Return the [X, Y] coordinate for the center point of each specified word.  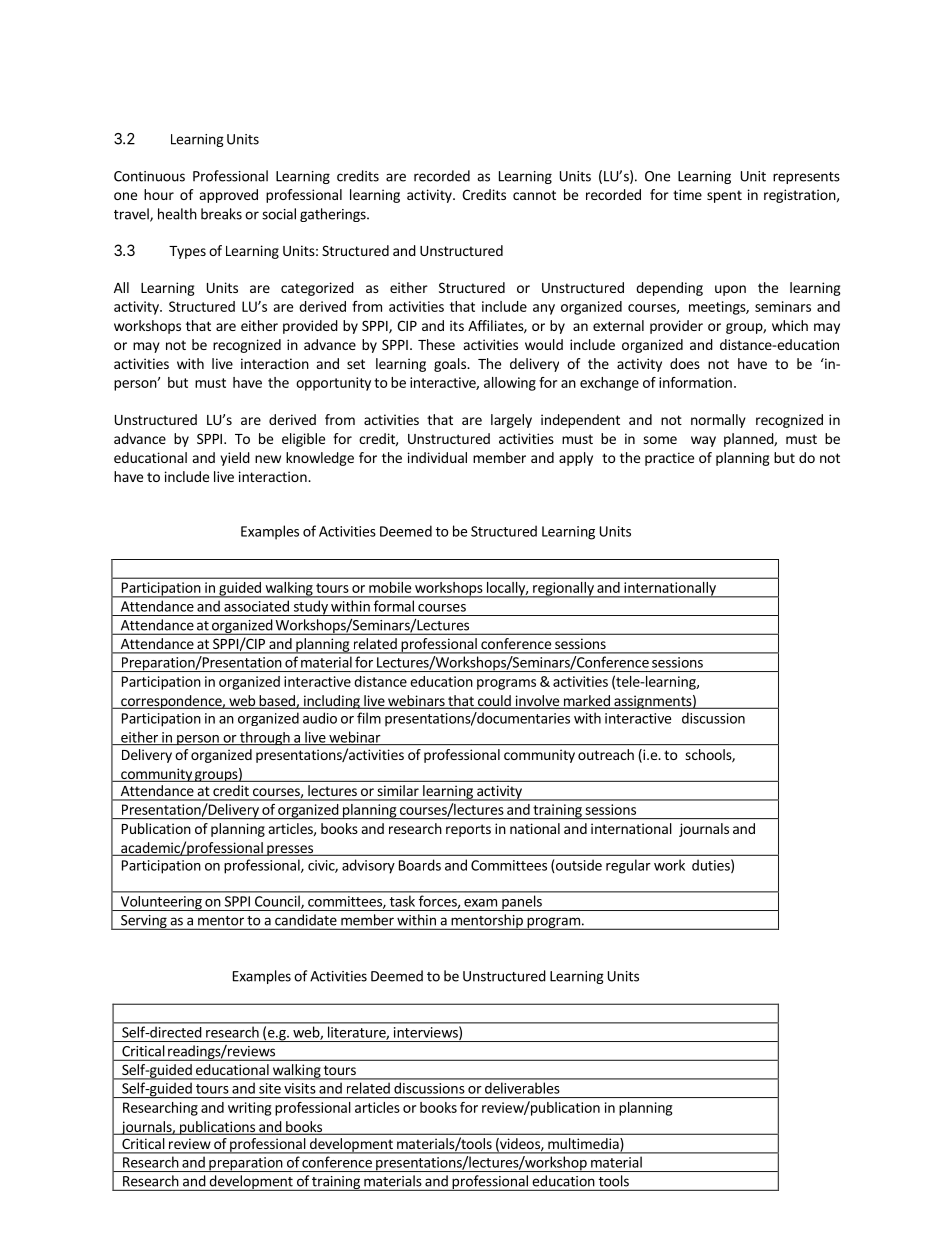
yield [235, 459]
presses [290, 850]
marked [586, 702]
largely [511, 421]
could [494, 702]
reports [468, 830]
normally [718, 421]
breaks [221, 214]
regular [628, 866]
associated [256, 606]
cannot [534, 195]
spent [724, 196]
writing [249, 1109]
